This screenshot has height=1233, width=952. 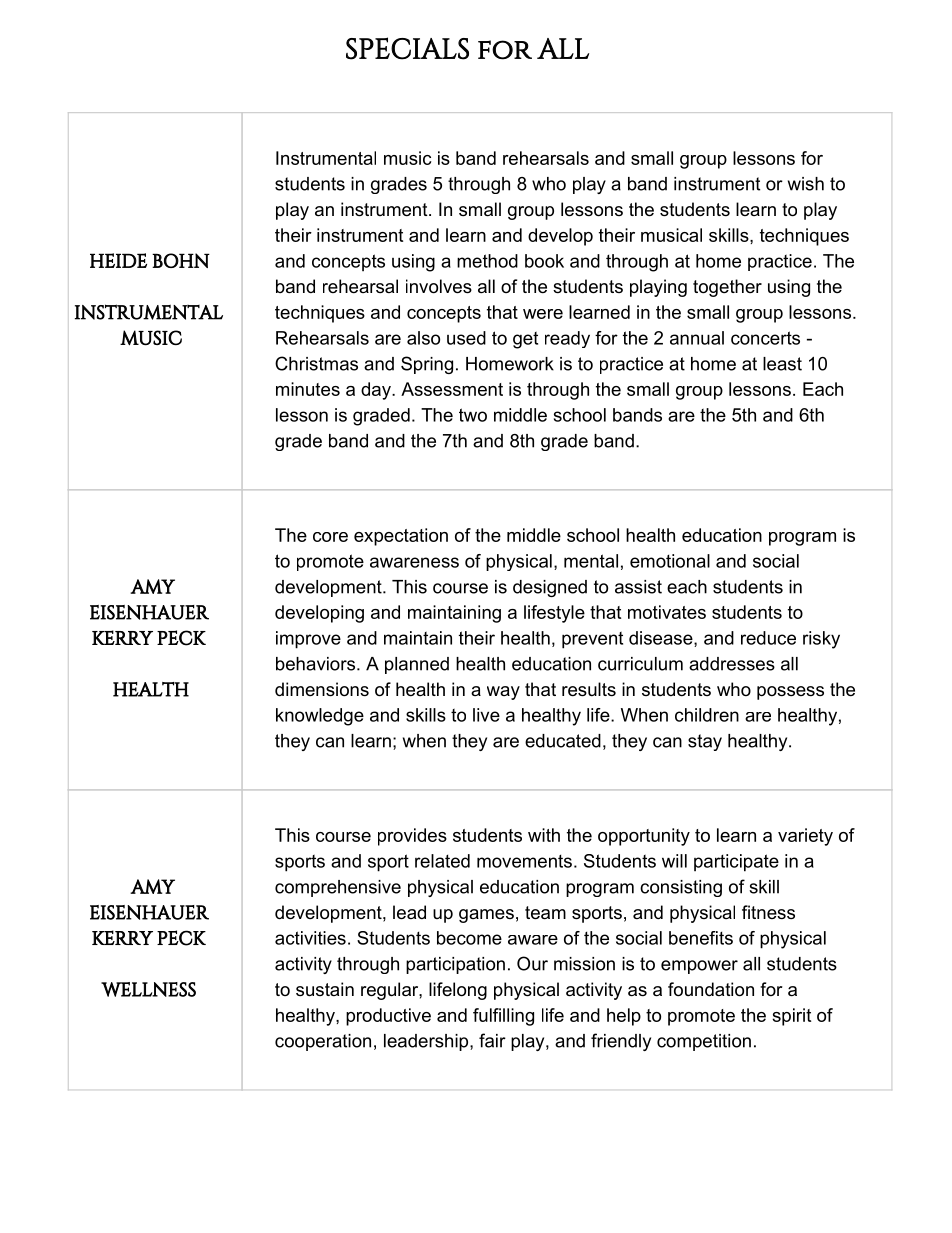 I want to click on fulfilling, so click(x=503, y=1017).
